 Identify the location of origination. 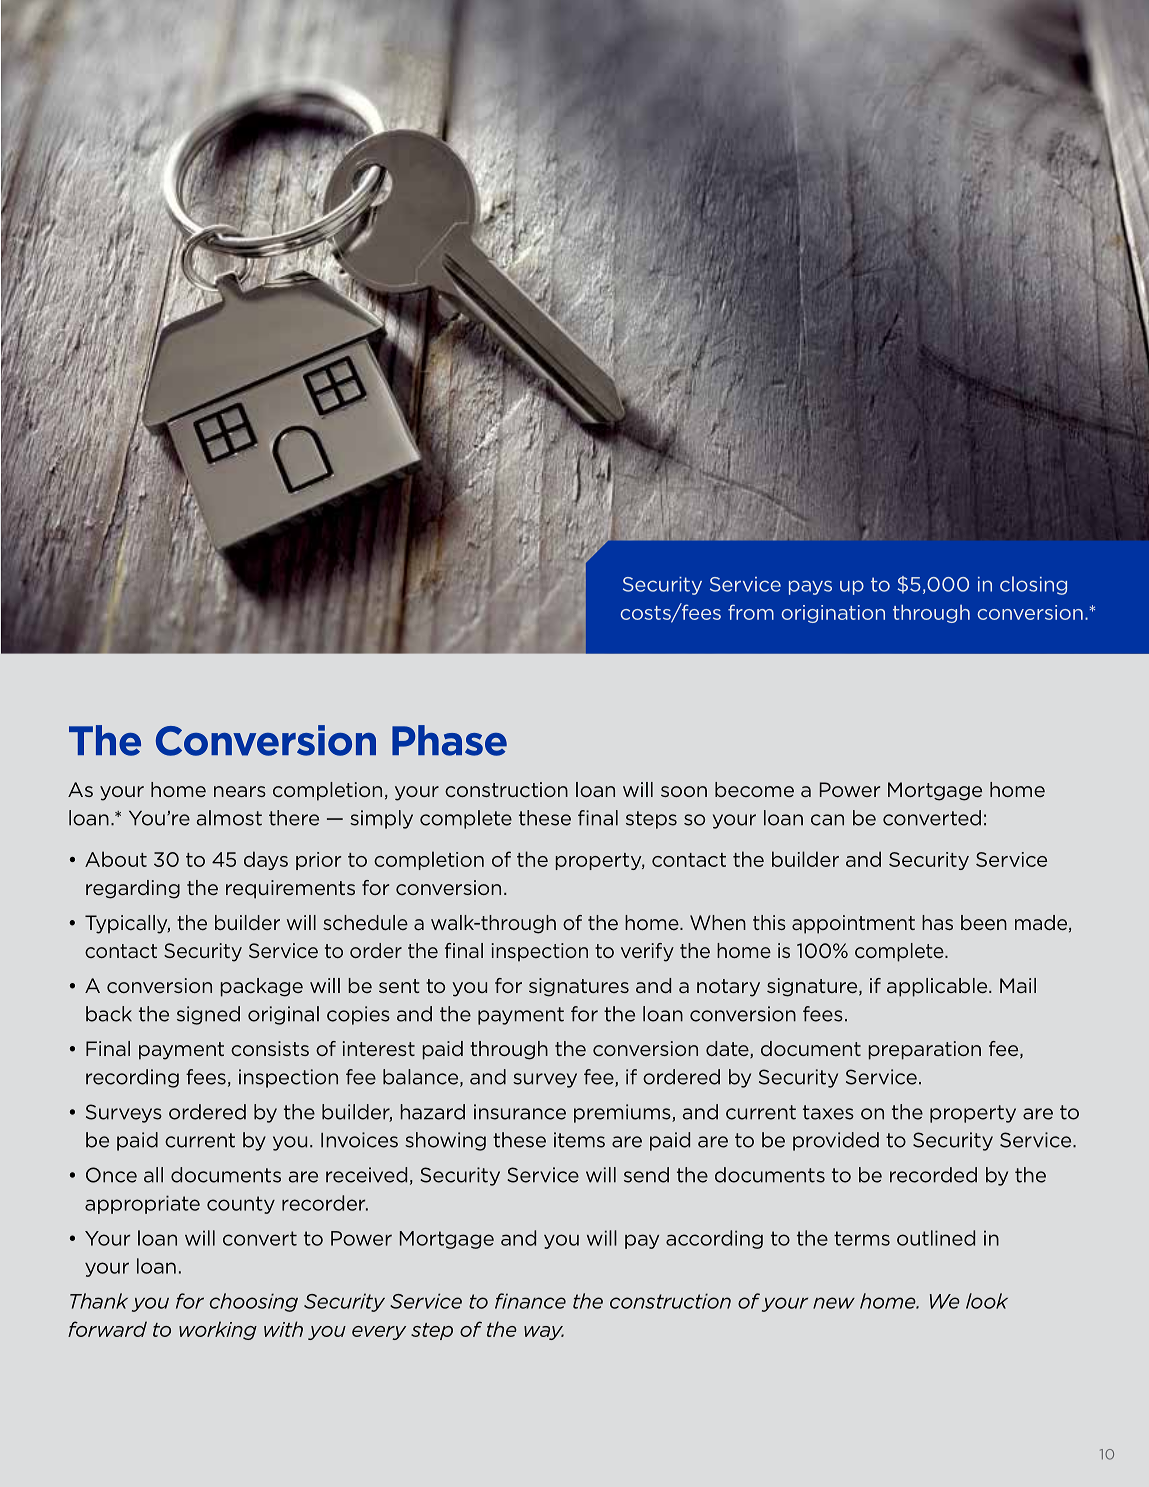
(833, 614).
